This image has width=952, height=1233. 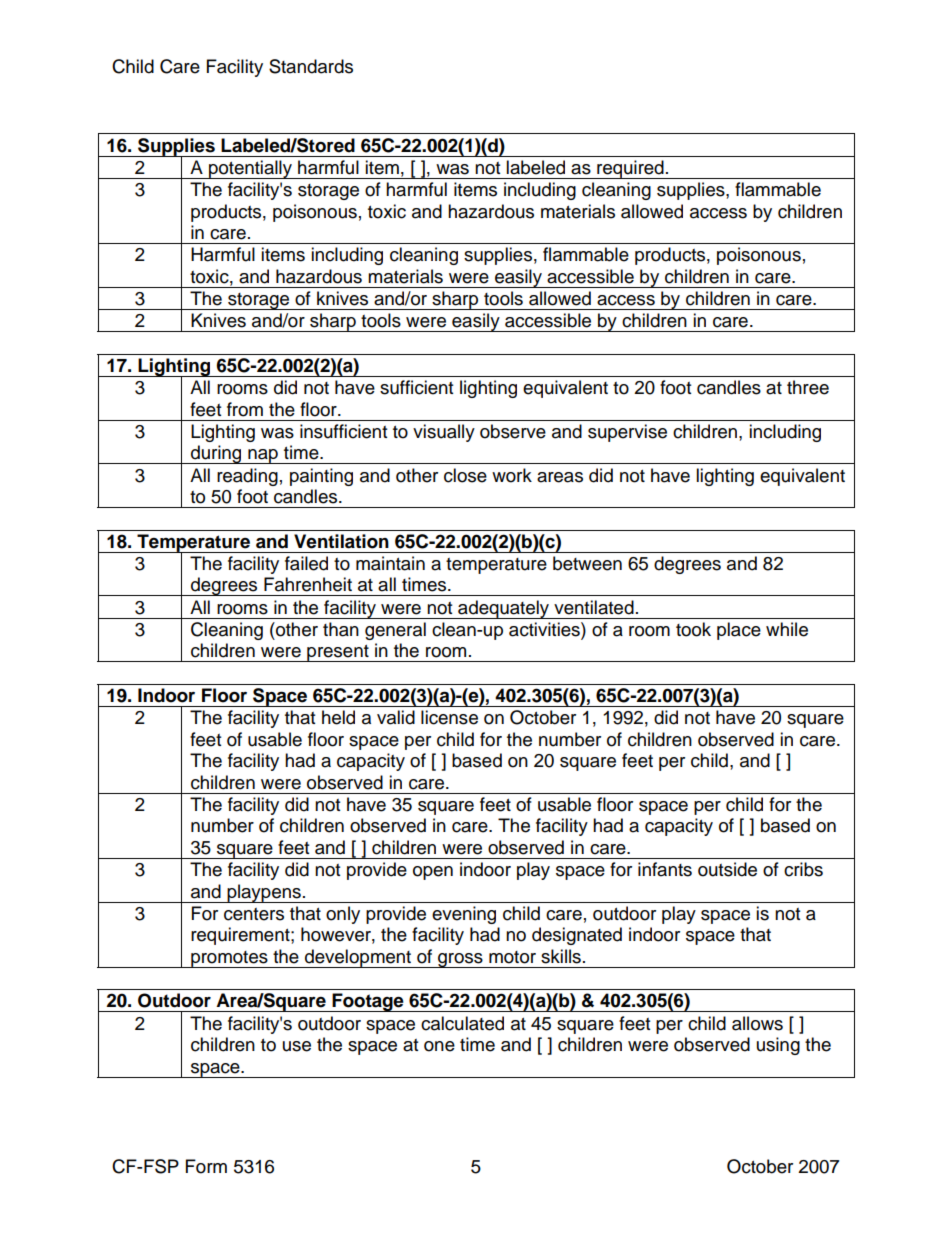 I want to click on place, so click(x=739, y=631).
